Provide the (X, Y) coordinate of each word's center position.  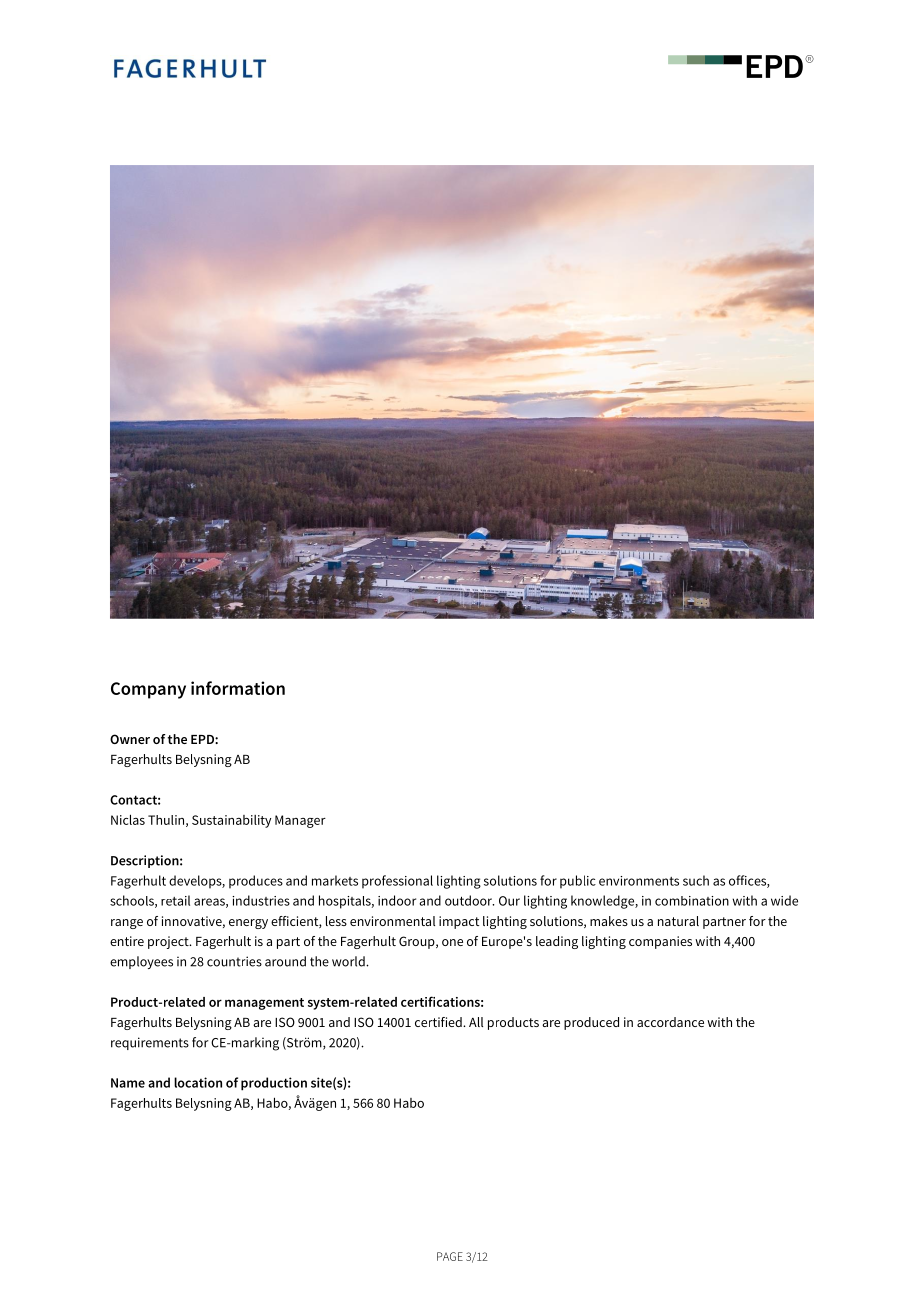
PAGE (450, 1256)
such (696, 880)
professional (397, 882)
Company (148, 690)
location (198, 1082)
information (238, 688)
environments (639, 881)
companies (660, 942)
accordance (670, 1022)
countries (234, 961)
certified (439, 1022)
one (452, 942)
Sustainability (231, 821)
